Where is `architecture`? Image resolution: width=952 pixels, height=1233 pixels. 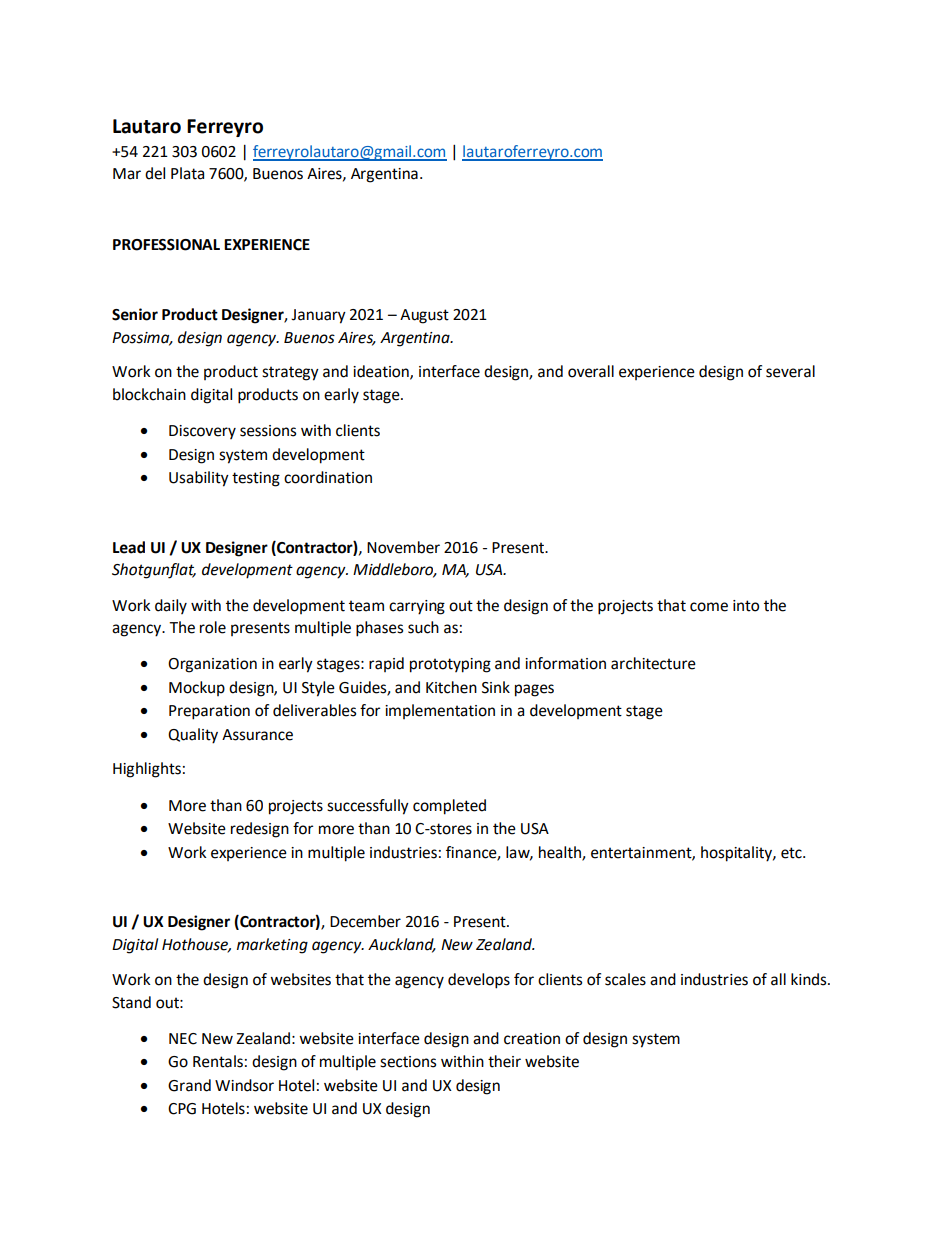
architecture is located at coordinates (653, 663).
